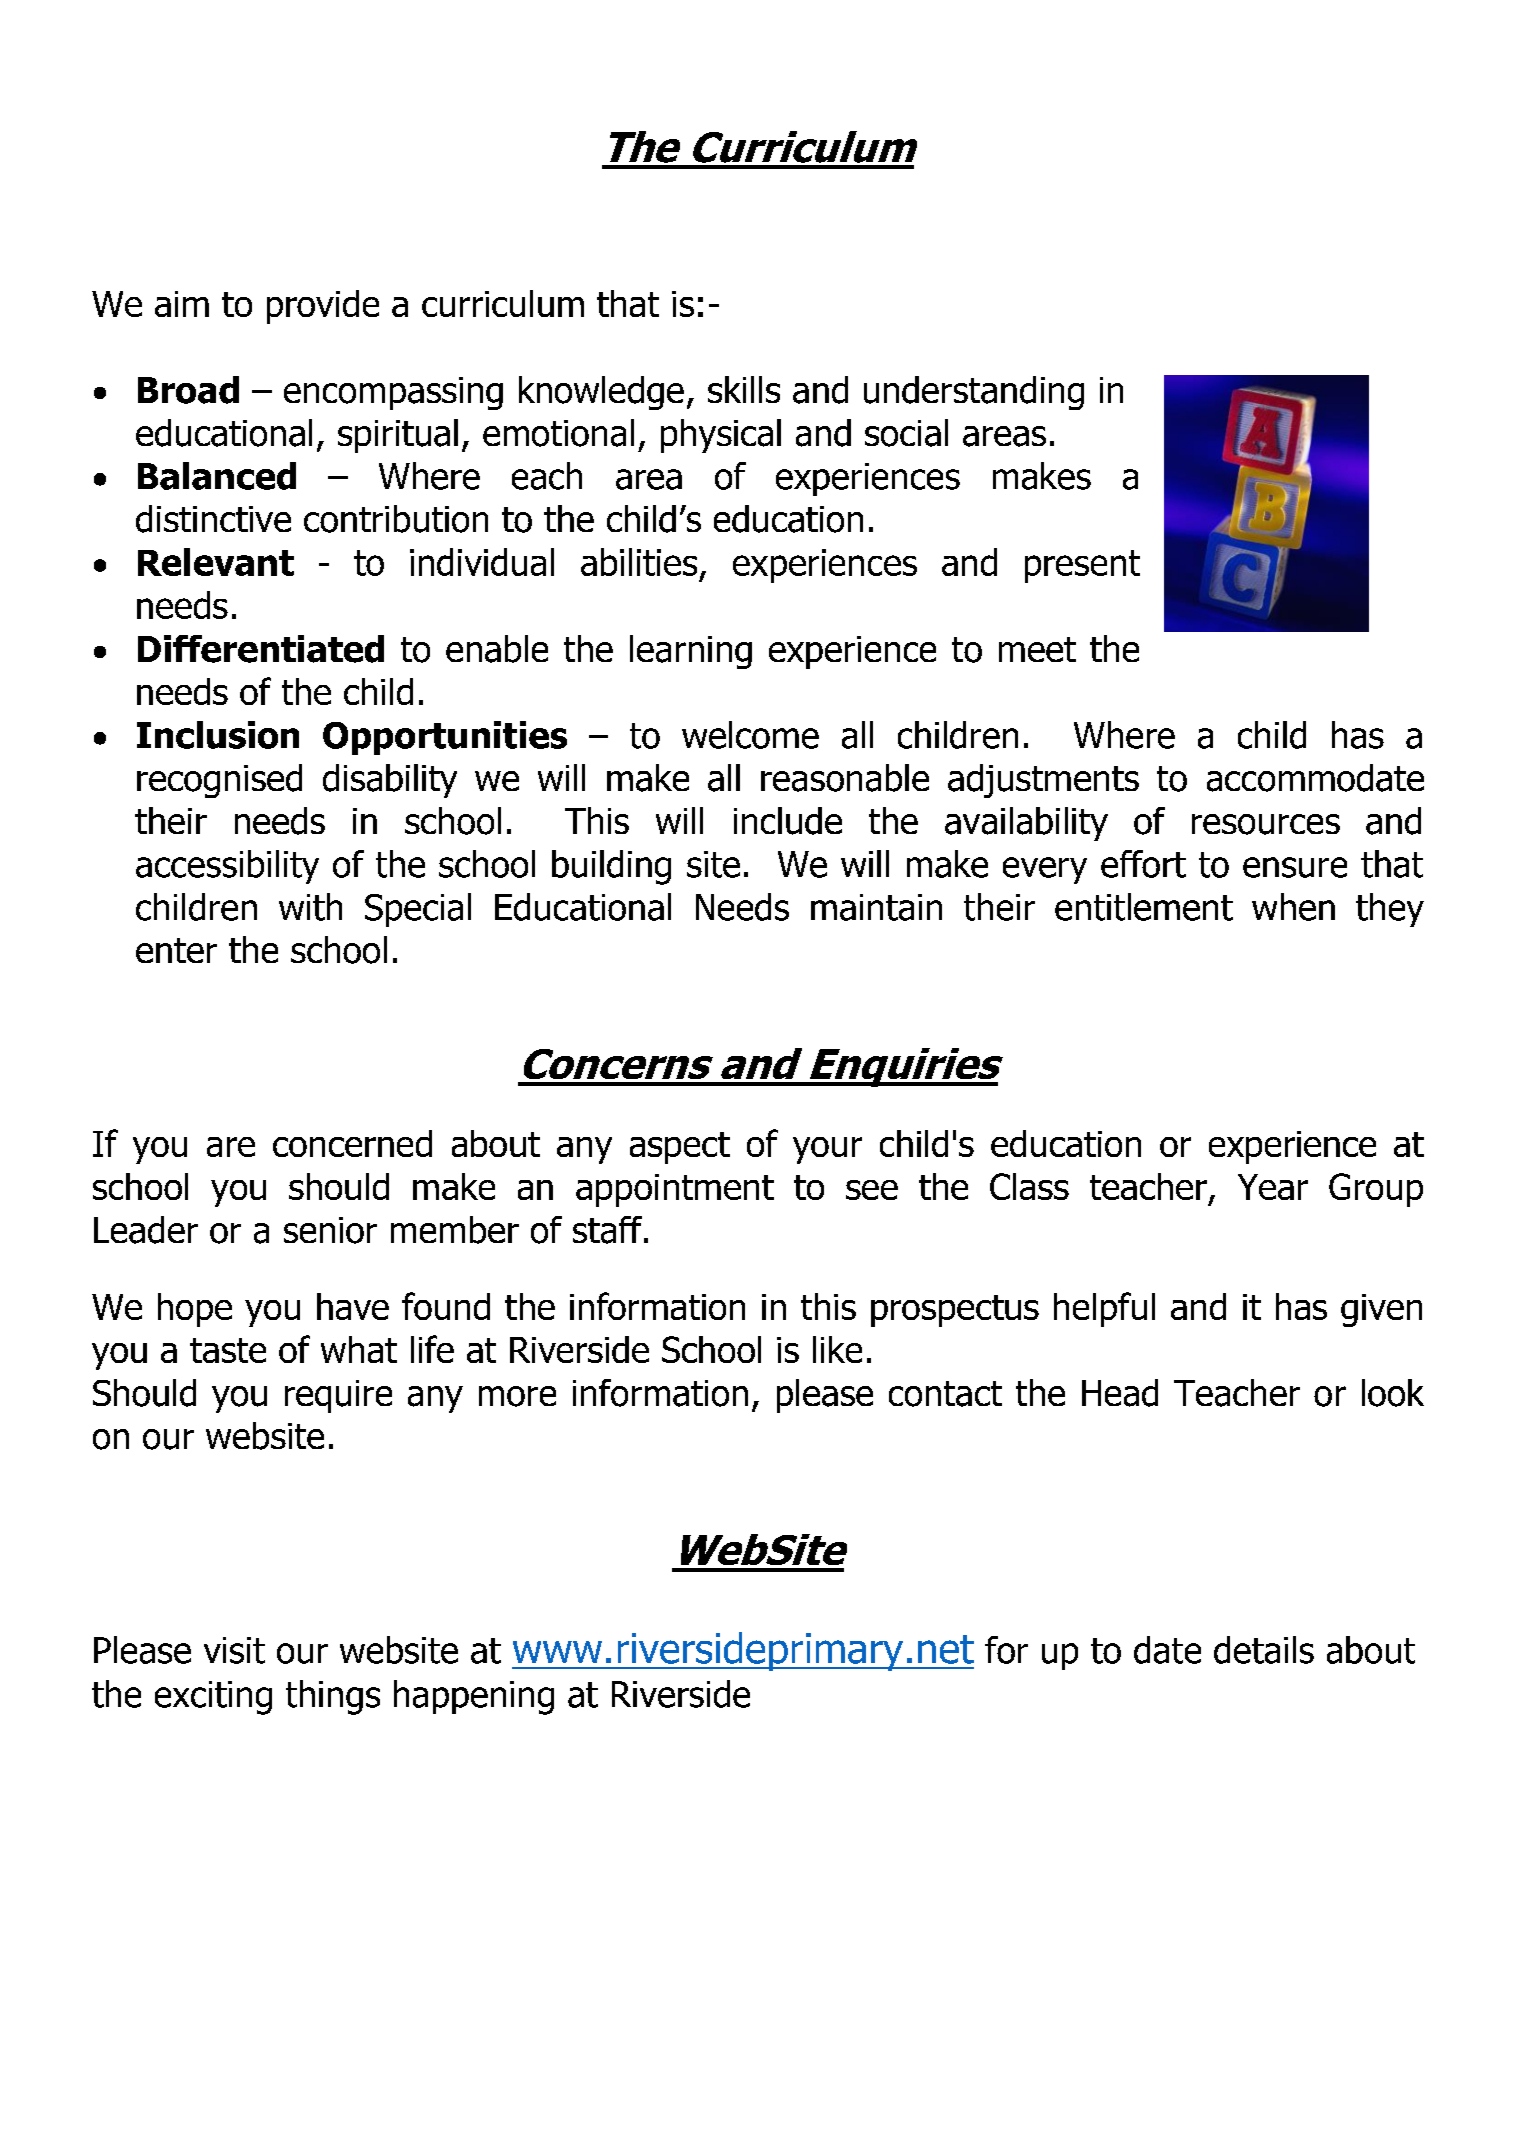 The width and height of the screenshot is (1516, 2144). Describe the element at coordinates (474, 1697) in the screenshot. I see `happening` at that location.
